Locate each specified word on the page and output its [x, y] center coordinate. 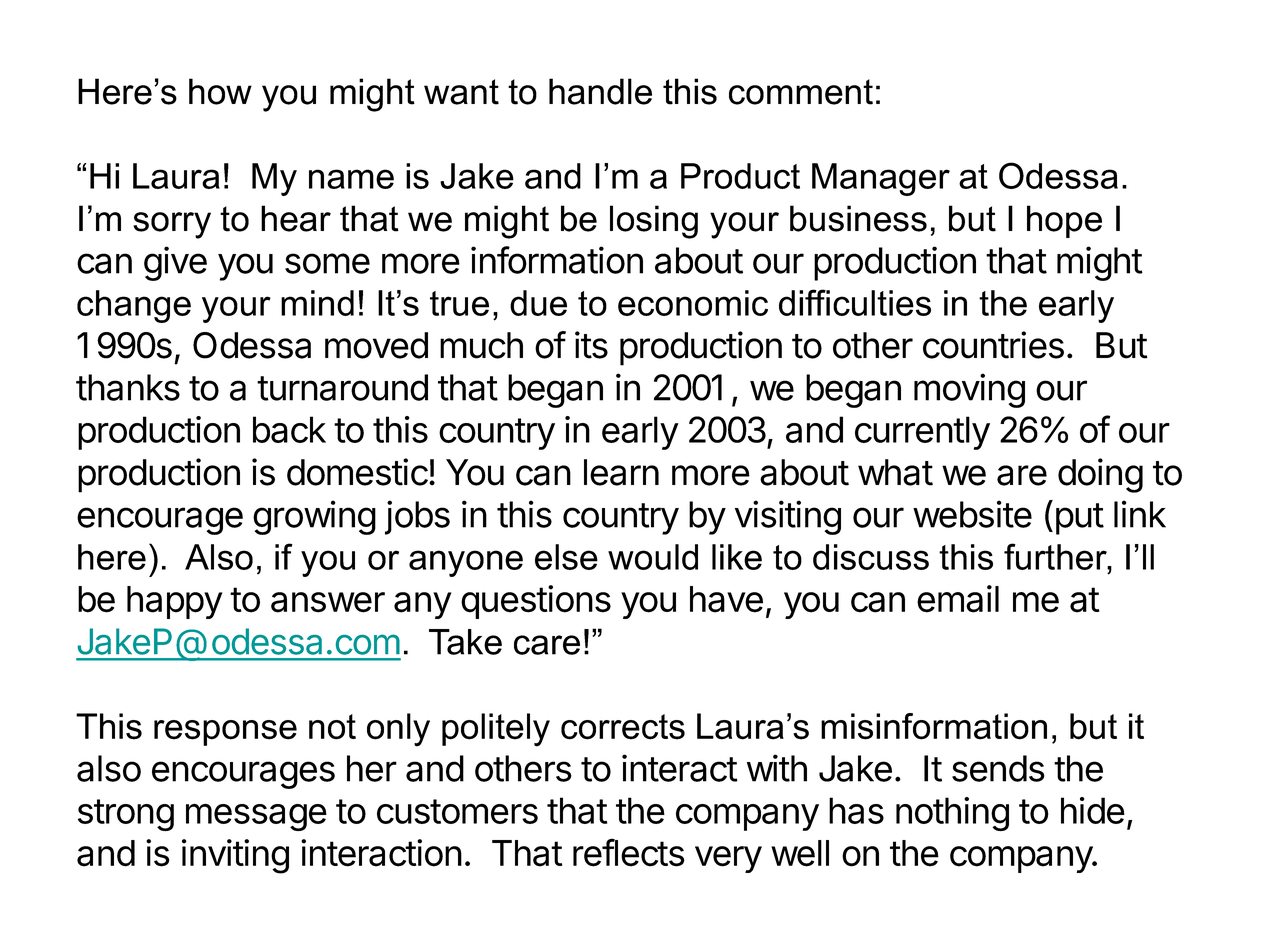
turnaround [342, 387]
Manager [881, 179]
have [726, 599]
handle [600, 91]
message [256, 817]
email [958, 599]
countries [993, 345]
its [591, 345]
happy [175, 602]
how [220, 91]
